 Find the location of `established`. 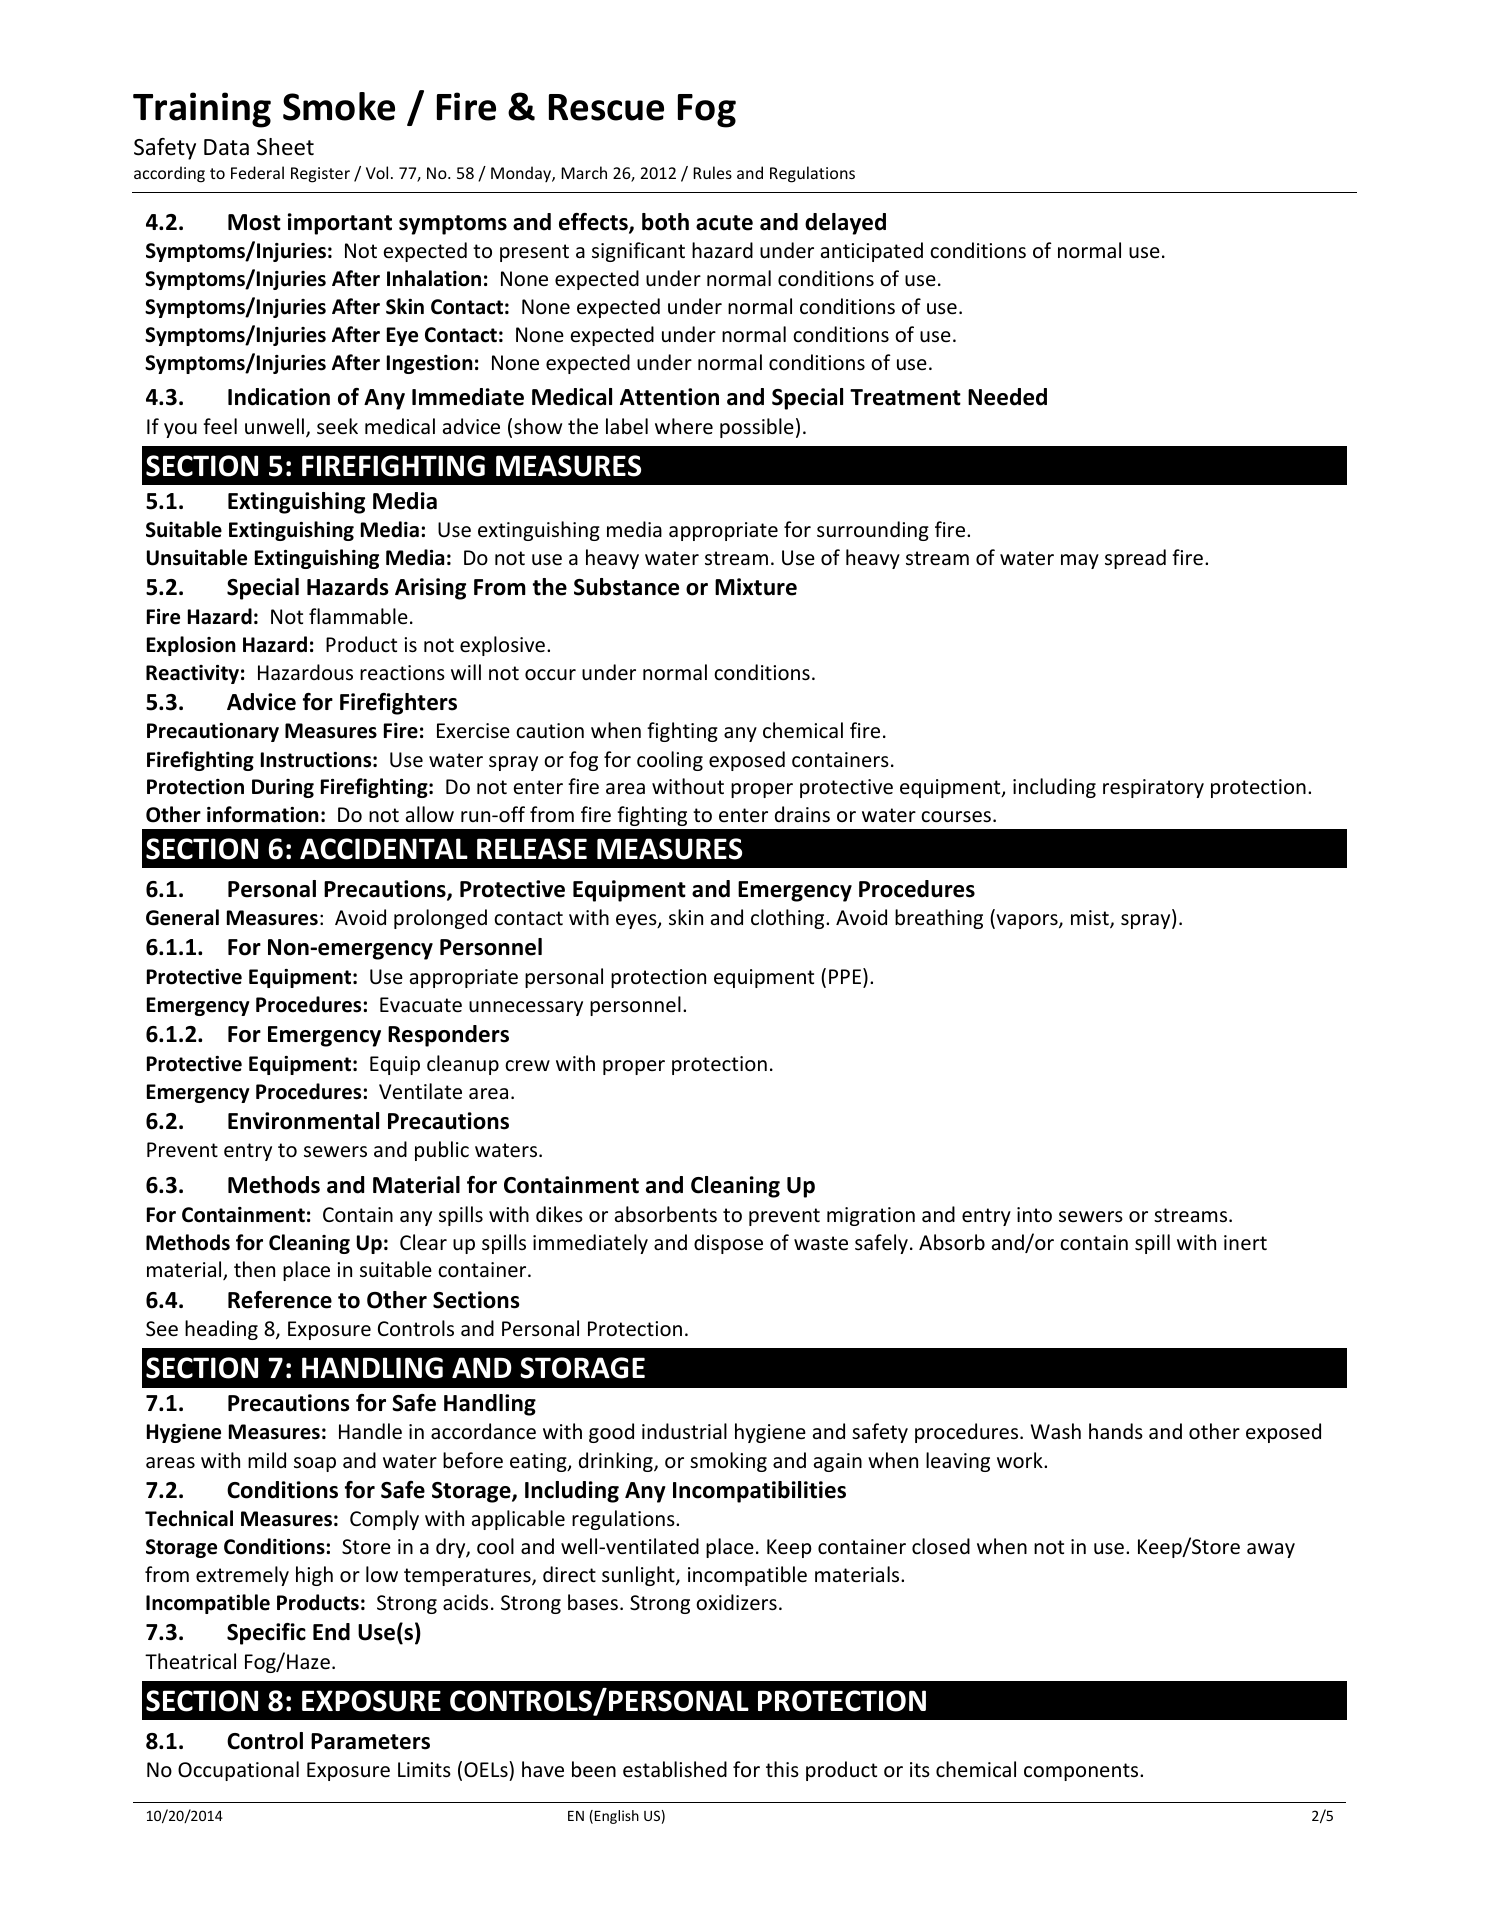

established is located at coordinates (675, 1769).
